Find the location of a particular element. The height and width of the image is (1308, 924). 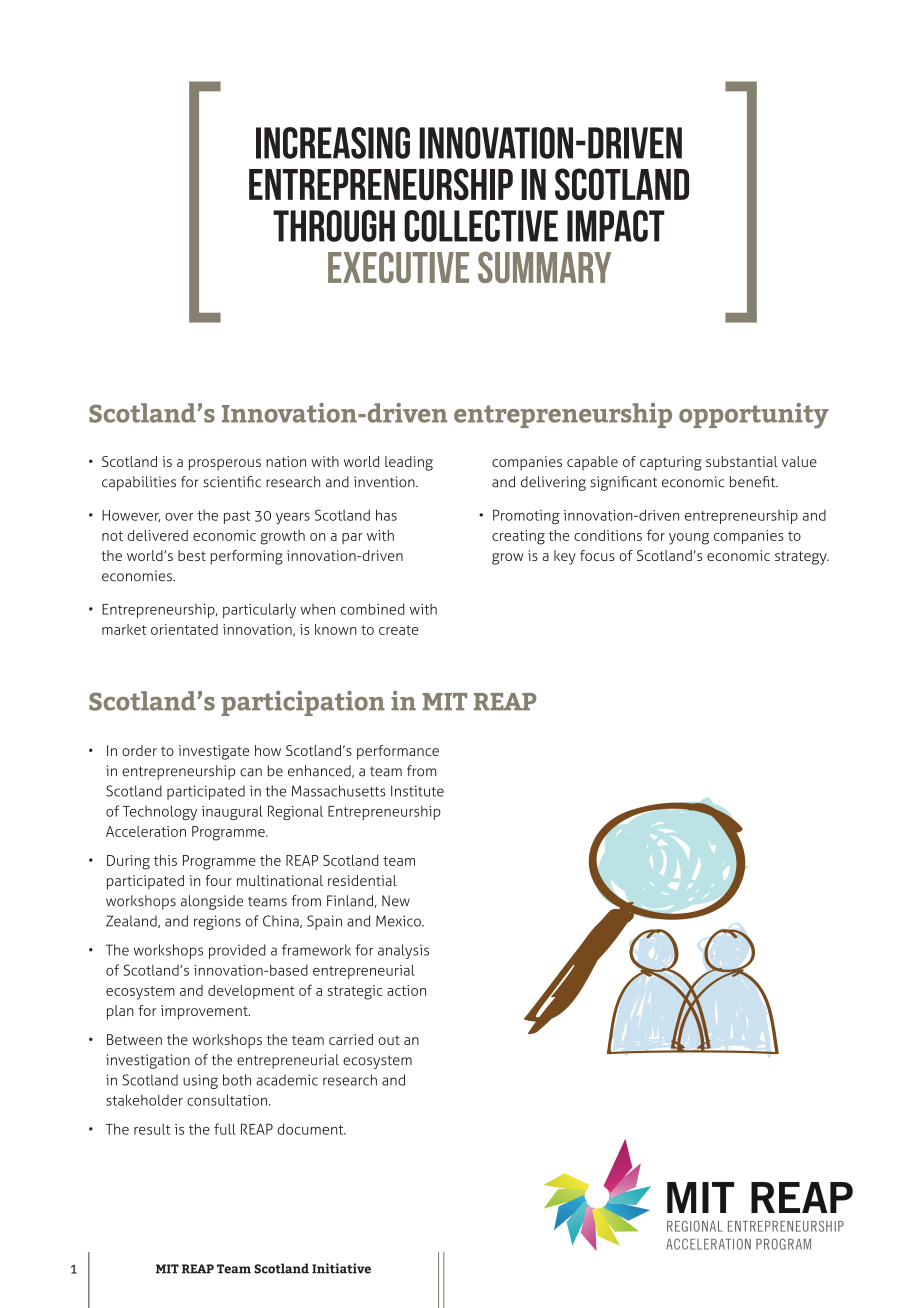

leading is located at coordinates (409, 463).
